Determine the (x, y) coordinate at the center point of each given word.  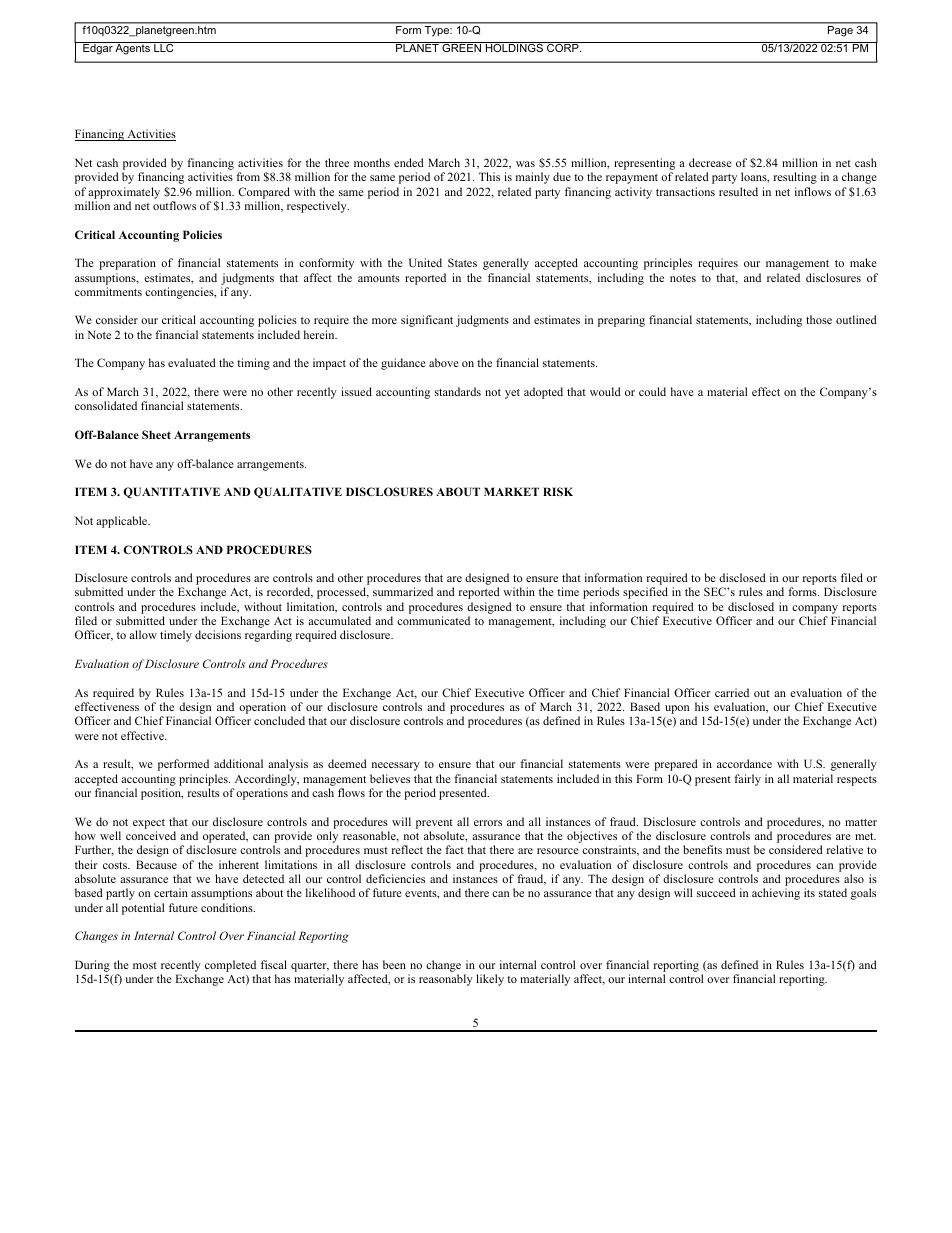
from (248, 176)
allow (143, 634)
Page (840, 31)
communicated (433, 620)
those (819, 319)
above (444, 362)
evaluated (192, 362)
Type (438, 31)
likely (490, 980)
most (145, 965)
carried (732, 692)
